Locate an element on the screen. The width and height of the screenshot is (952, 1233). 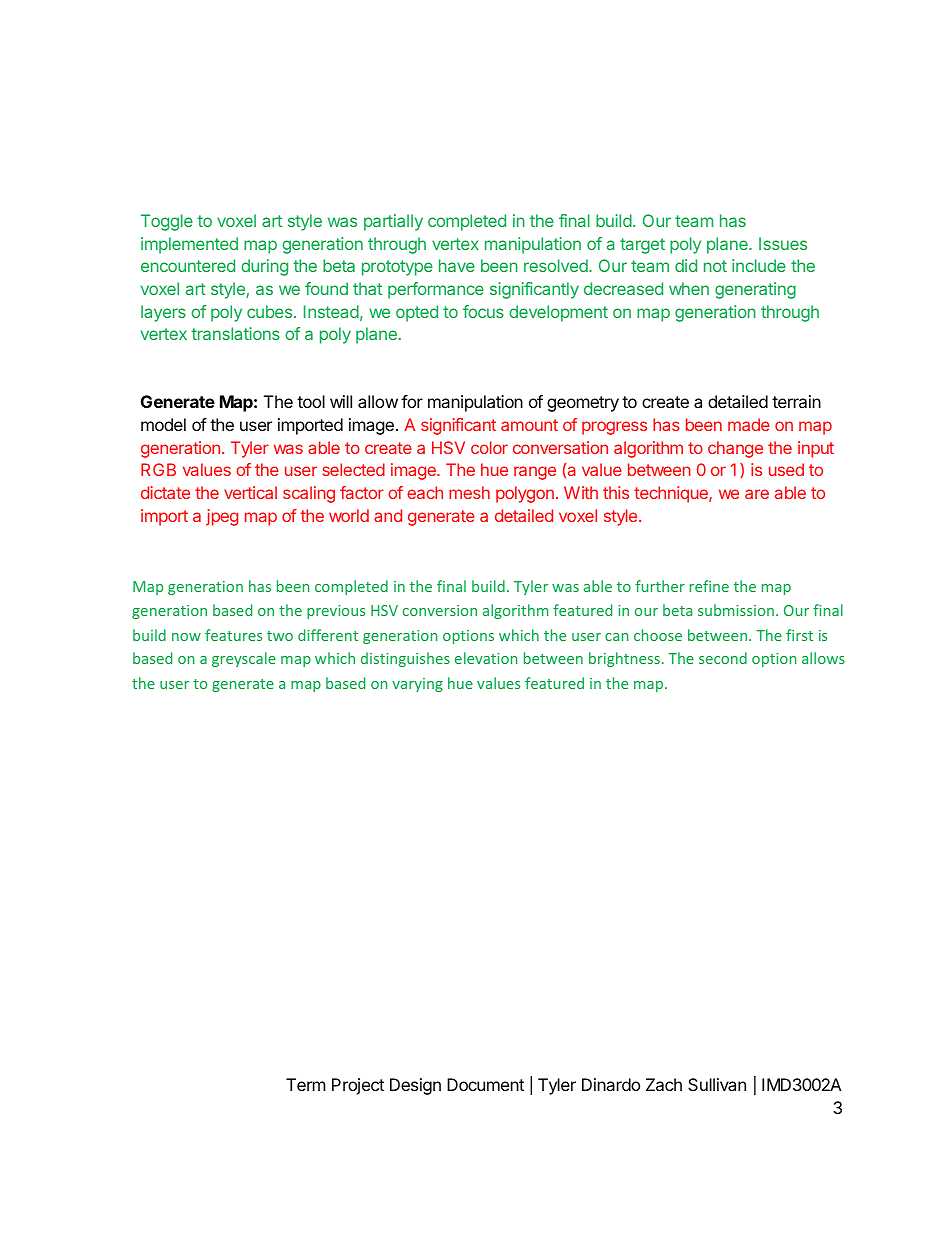
second is located at coordinates (723, 658).
